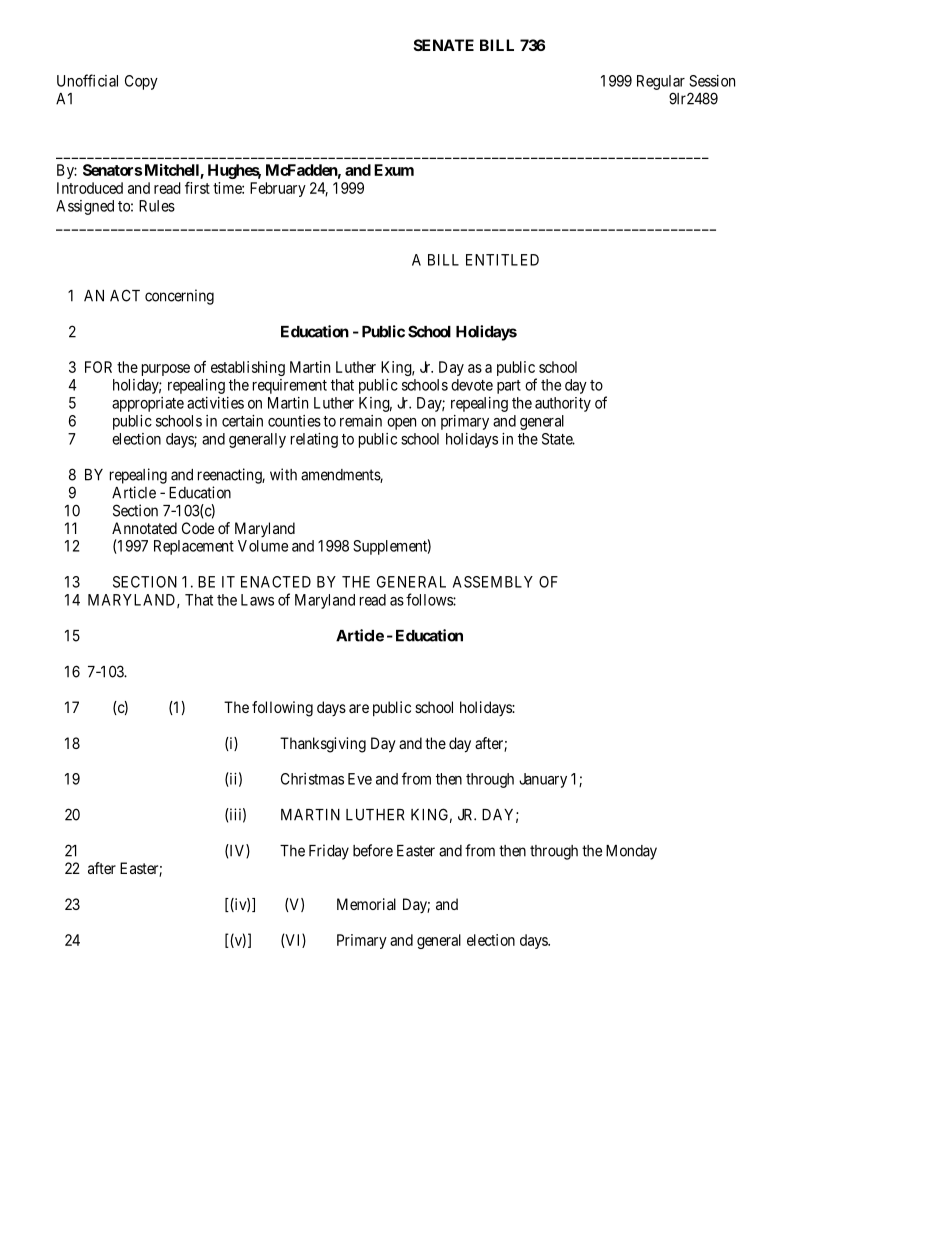  Describe the element at coordinates (661, 82) in the image. I see `Regular` at that location.
